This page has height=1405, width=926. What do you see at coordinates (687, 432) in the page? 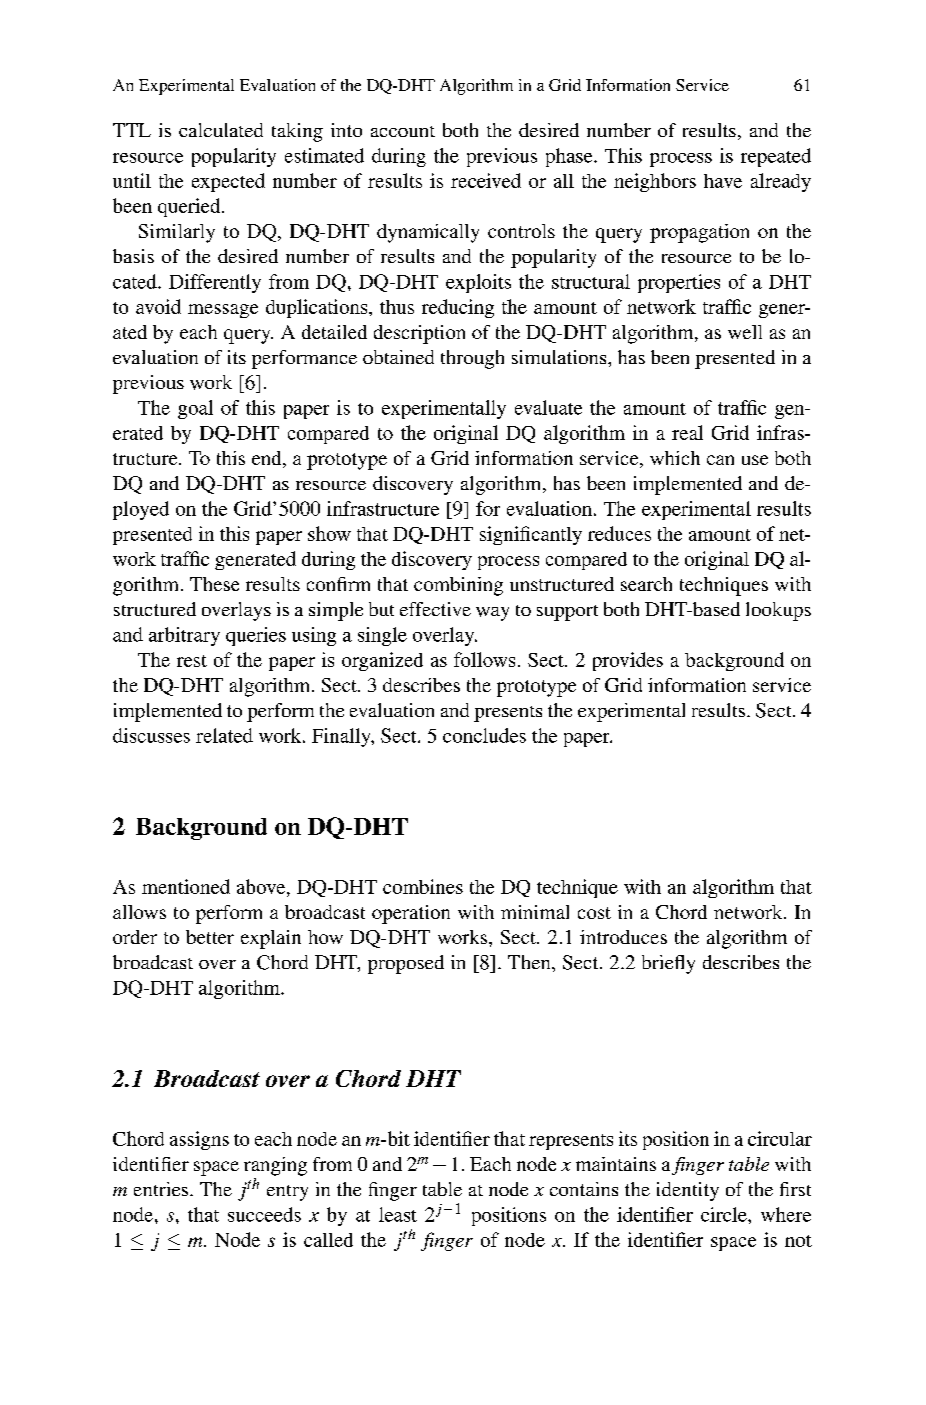
I see `real` at bounding box center [687, 432].
